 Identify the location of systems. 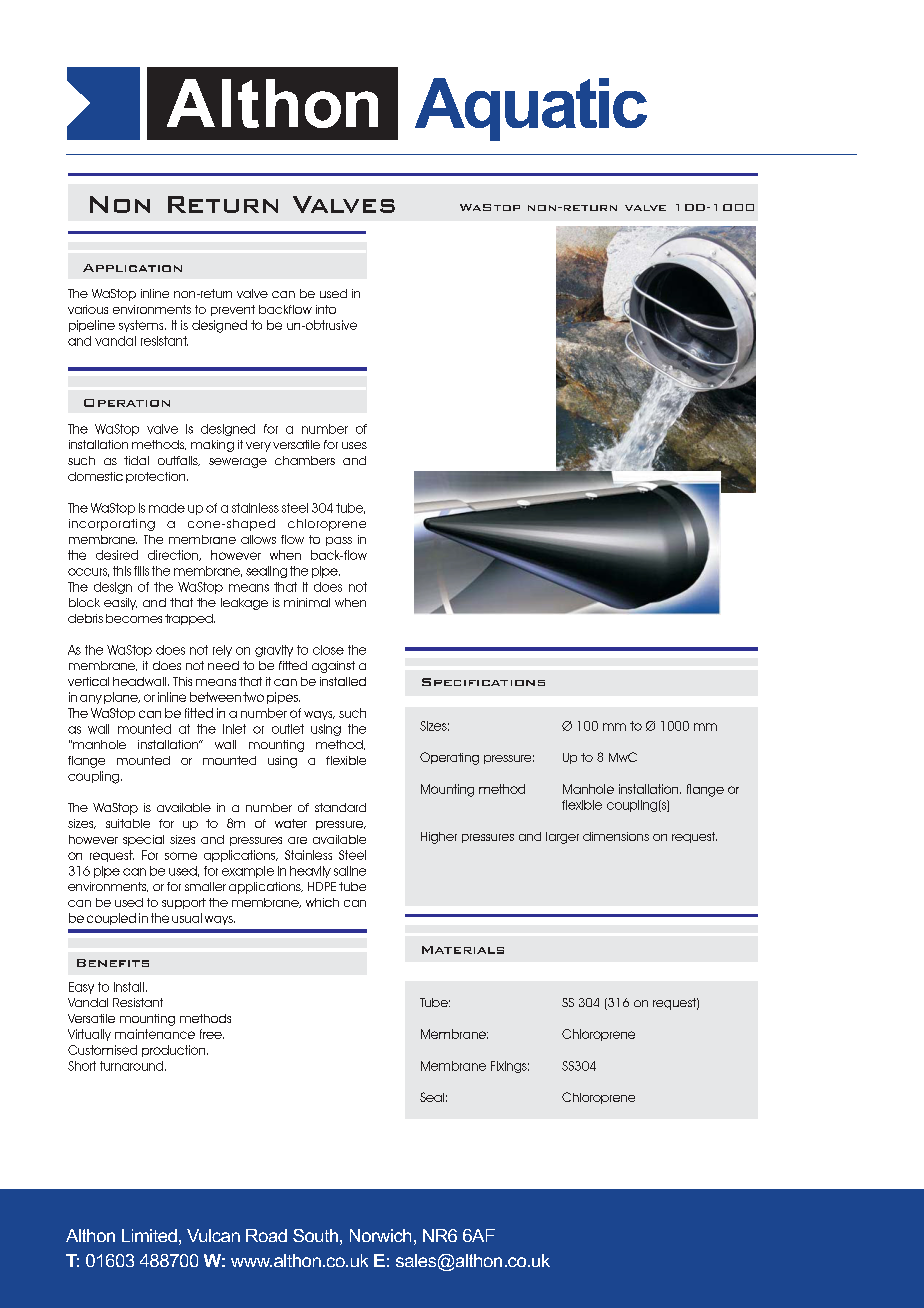
(142, 326).
